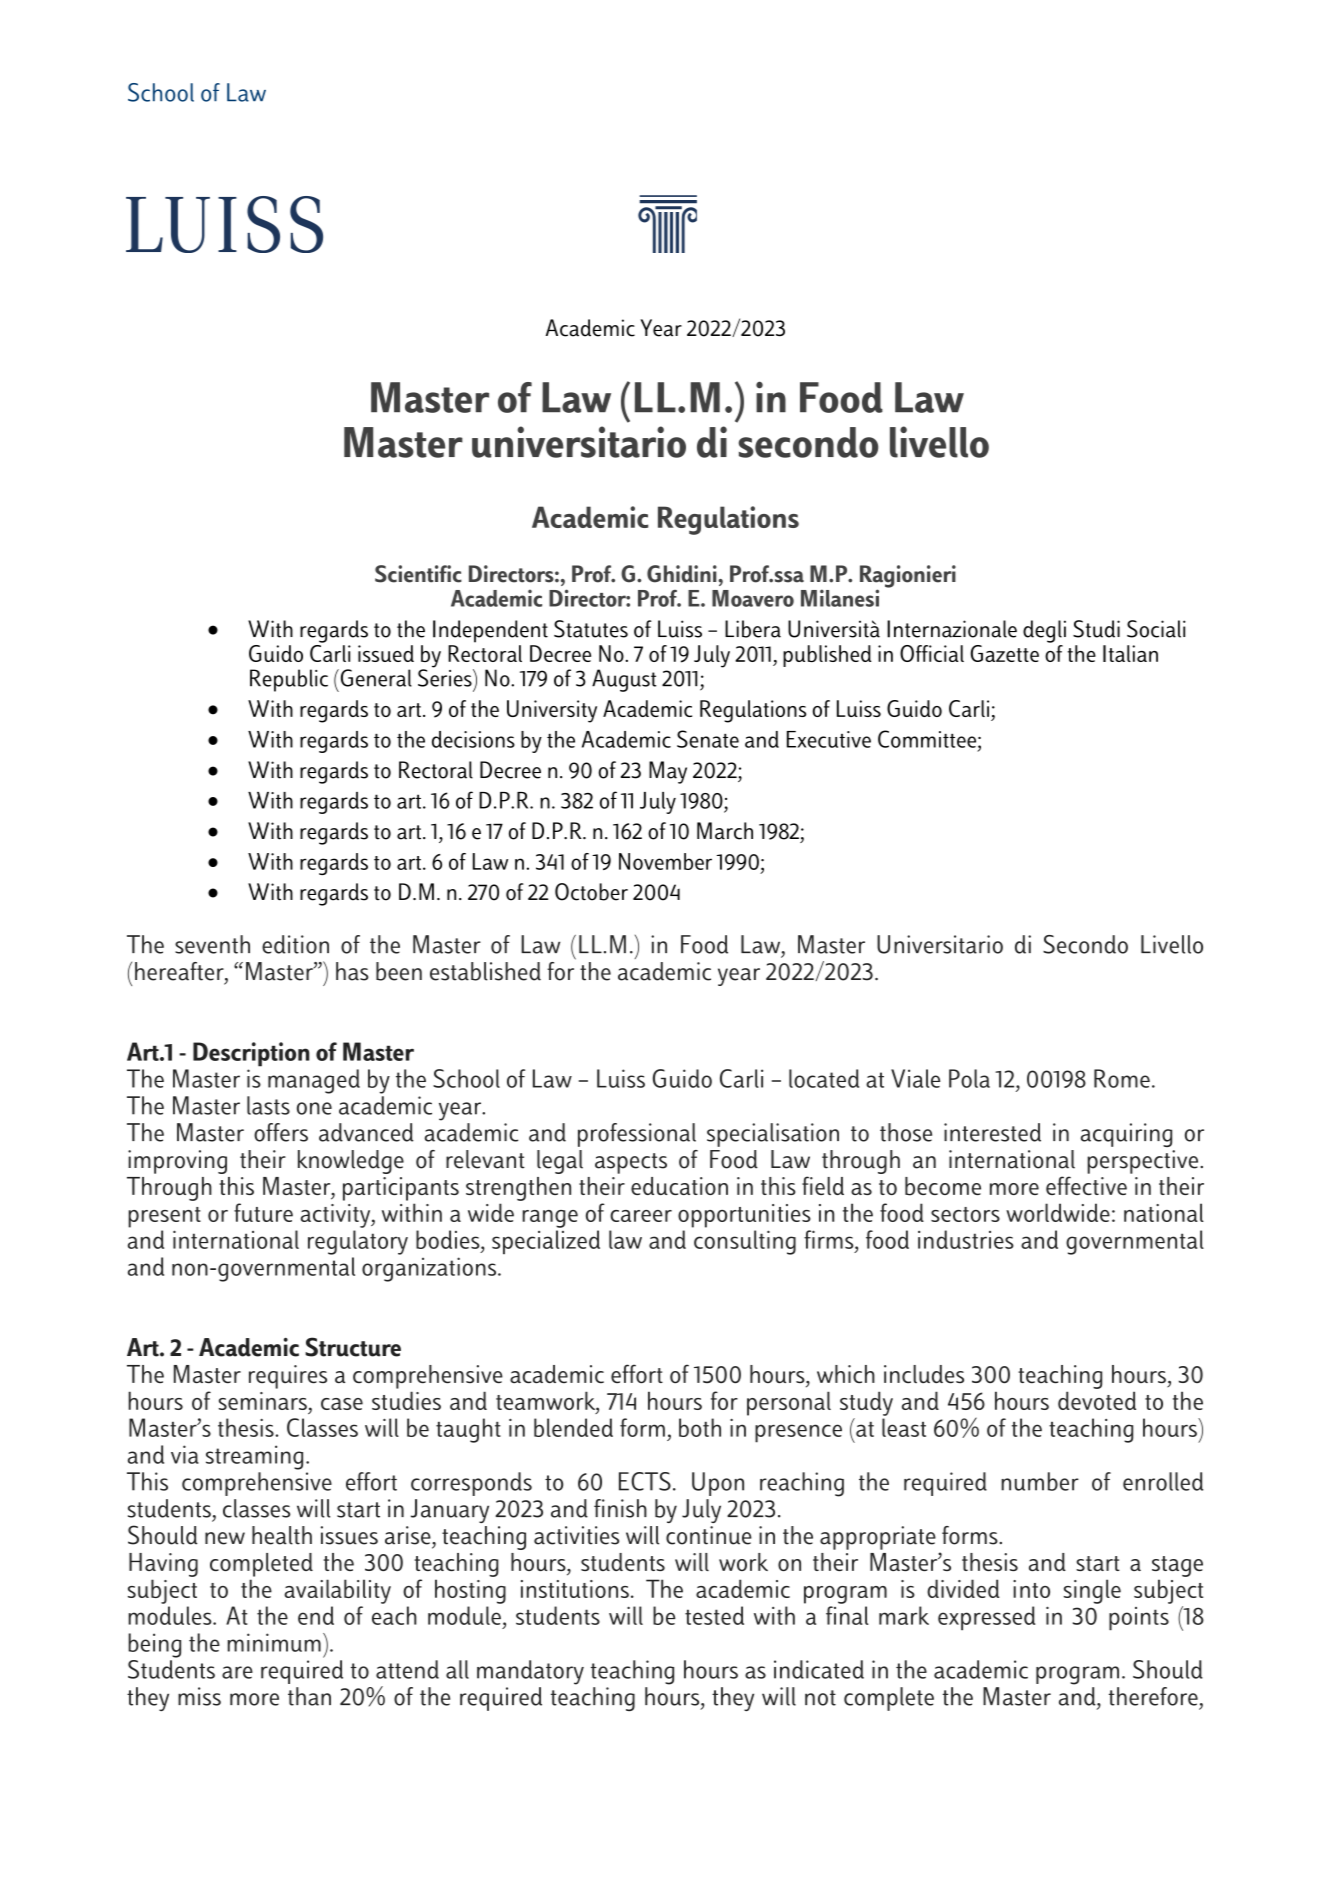 The height and width of the screenshot is (1884, 1331). What do you see at coordinates (281, 1132) in the screenshot?
I see `offers` at bounding box center [281, 1132].
